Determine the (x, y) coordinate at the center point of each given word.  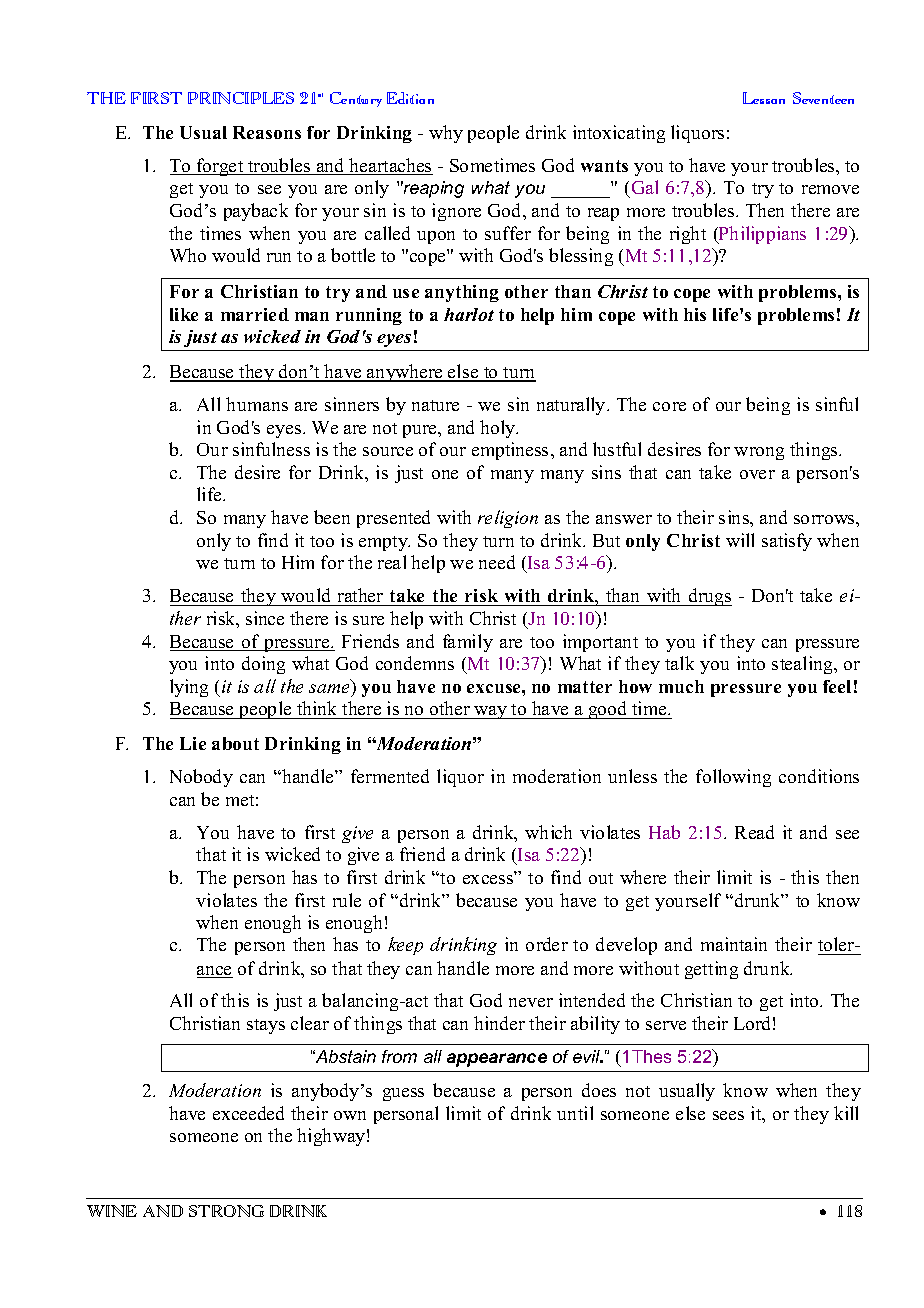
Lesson (764, 98)
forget (220, 167)
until (575, 1113)
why (446, 134)
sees (728, 1115)
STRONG (226, 1211)
